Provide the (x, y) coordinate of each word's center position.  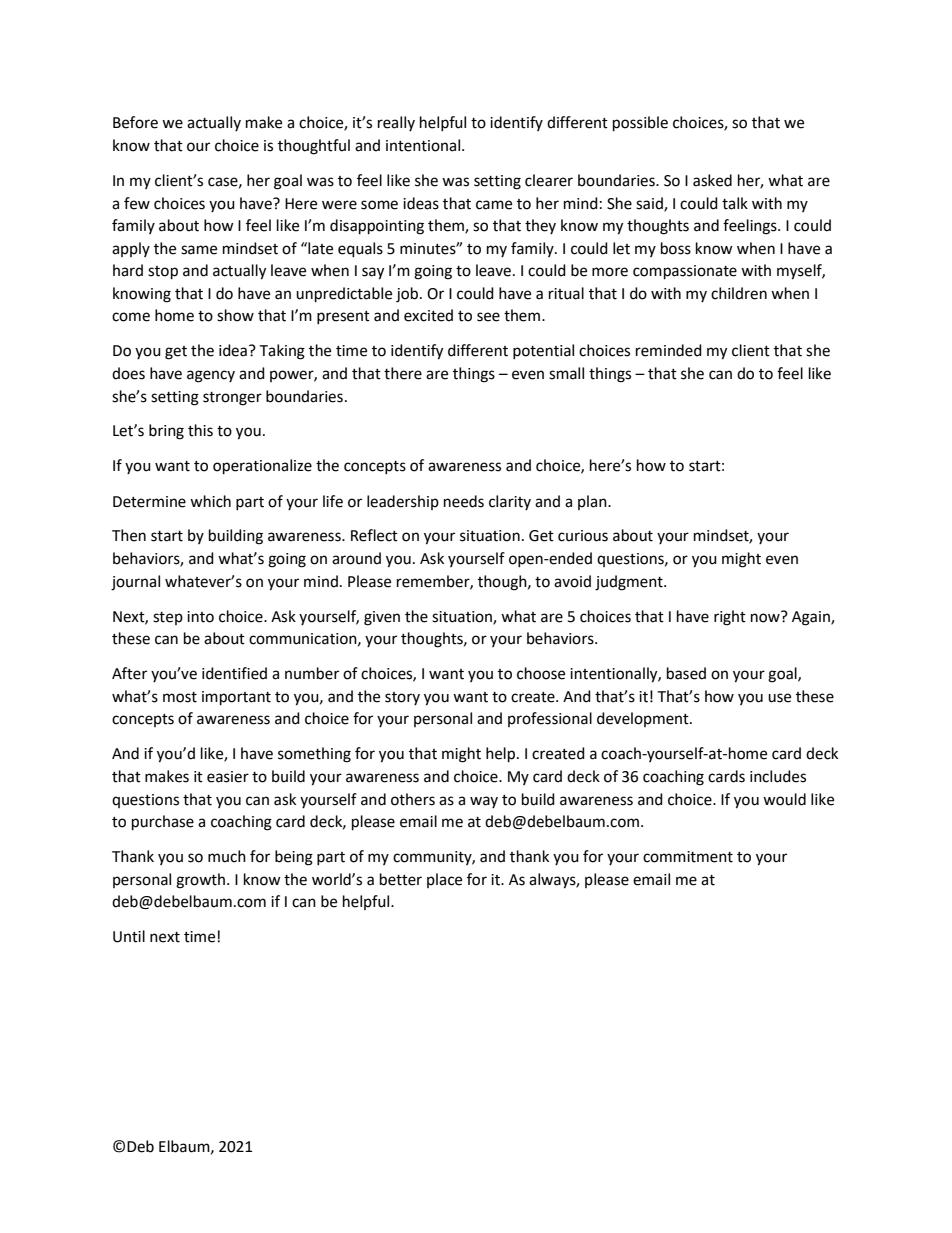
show (235, 315)
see (488, 317)
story (402, 698)
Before (135, 122)
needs (464, 501)
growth (202, 881)
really (396, 123)
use (779, 698)
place (444, 880)
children (739, 293)
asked (712, 180)
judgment (630, 583)
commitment (688, 857)
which (210, 501)
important (236, 698)
